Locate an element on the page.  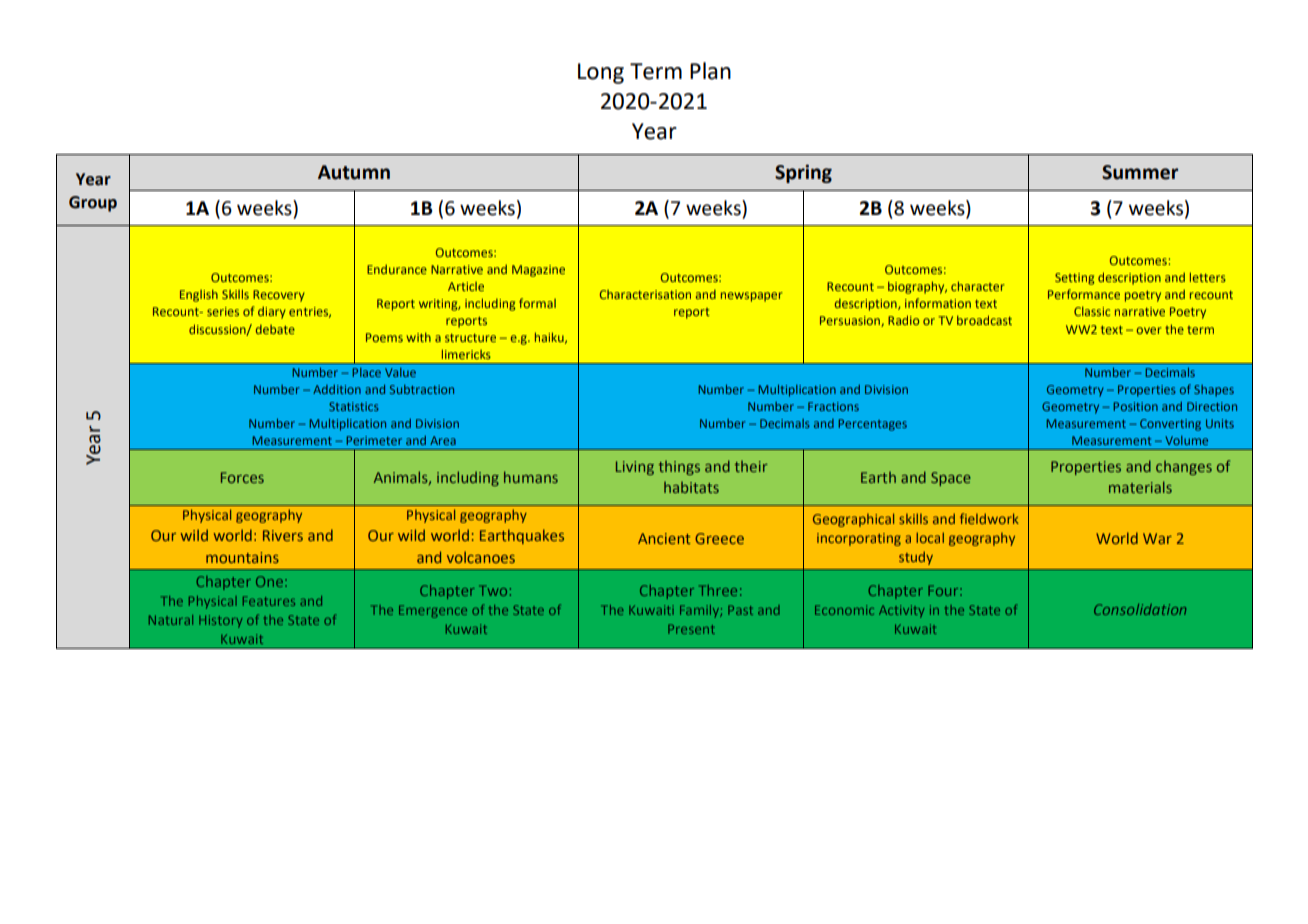
Perimeter is located at coordinates (374, 440).
